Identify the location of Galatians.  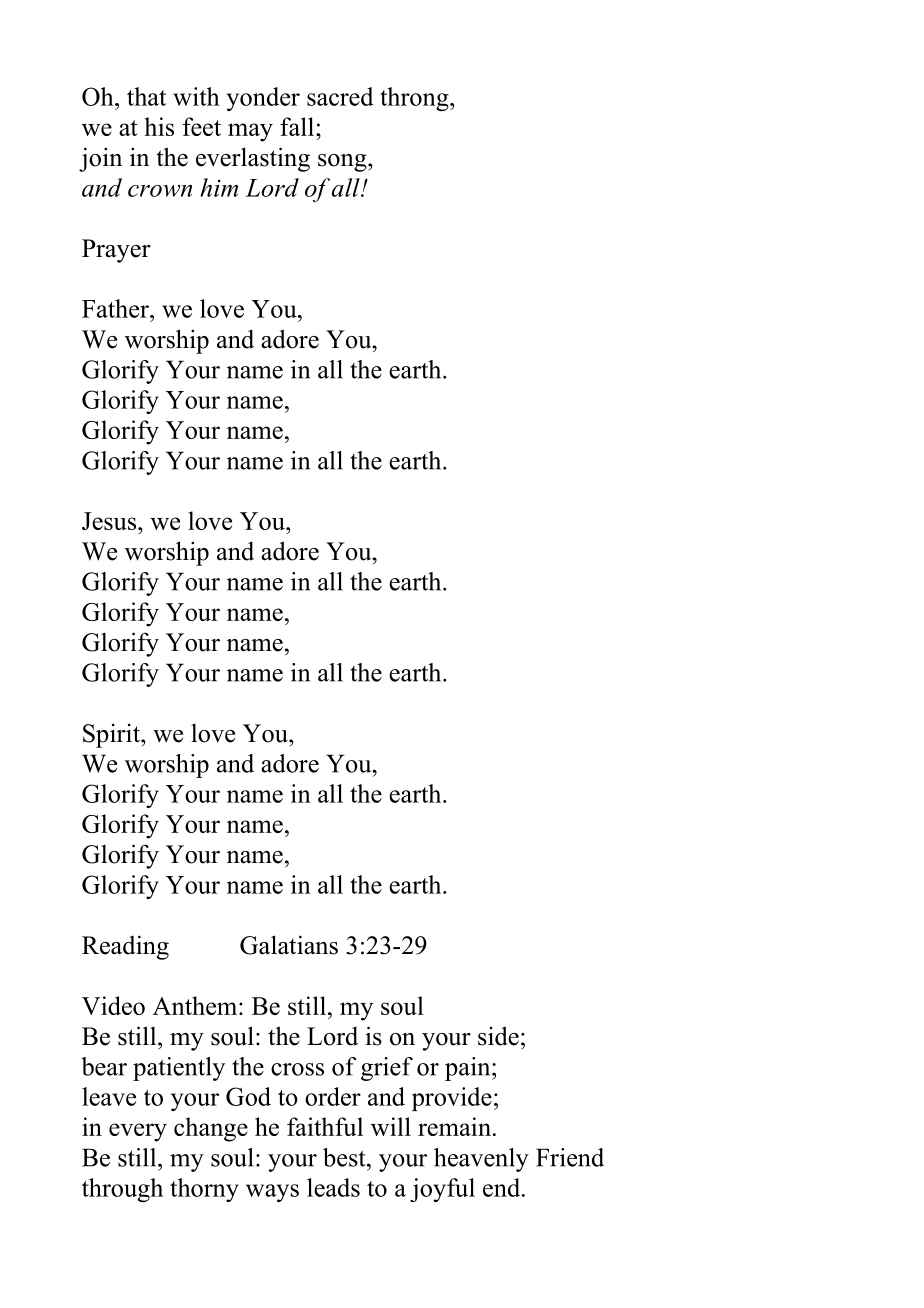
(289, 945).
